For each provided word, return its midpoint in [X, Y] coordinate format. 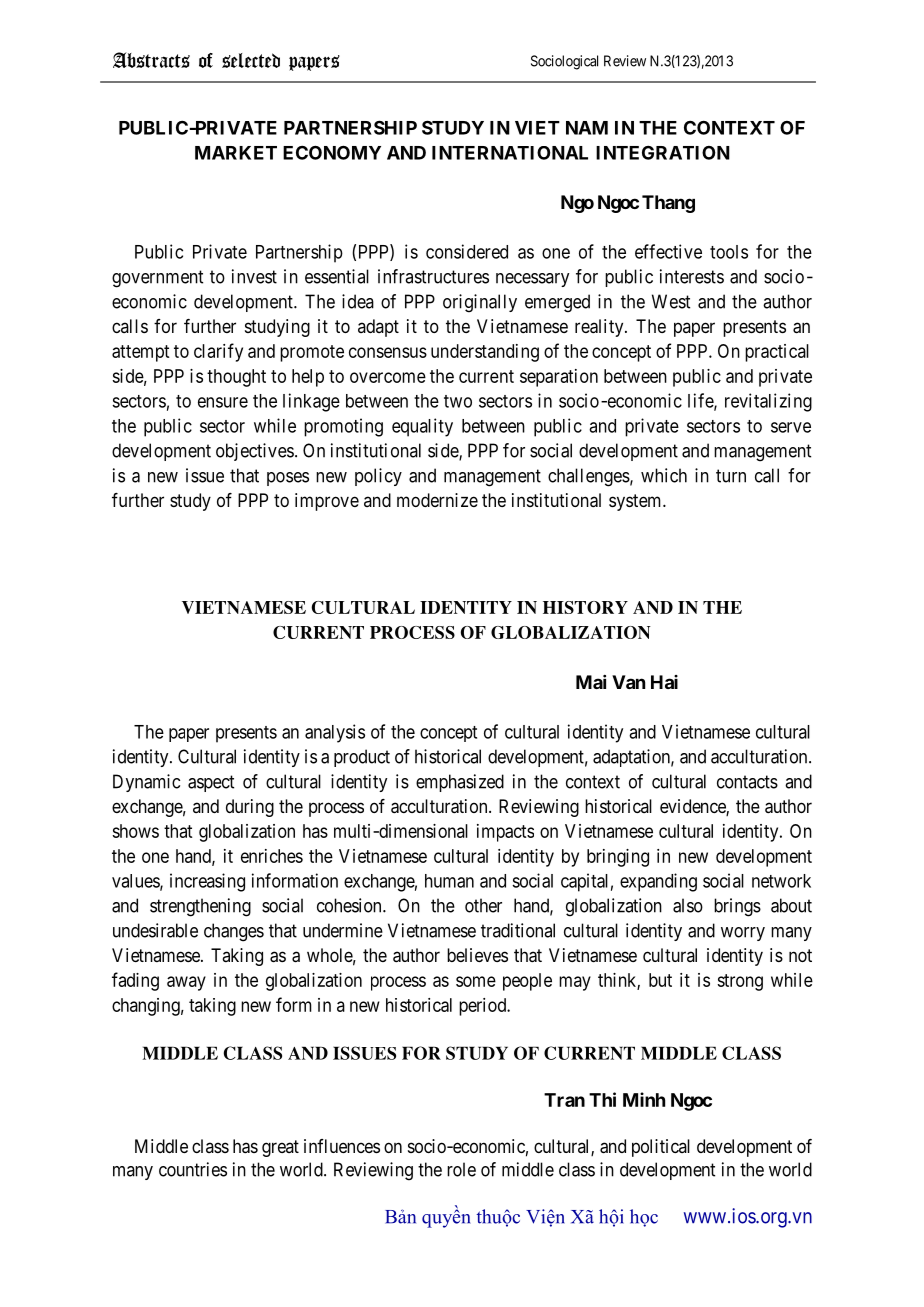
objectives [255, 452]
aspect [211, 783]
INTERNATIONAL [510, 153]
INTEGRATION [663, 152]
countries [193, 1169]
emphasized [460, 783]
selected [251, 60]
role [461, 1169]
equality [422, 427]
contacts [747, 782]
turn [731, 476]
